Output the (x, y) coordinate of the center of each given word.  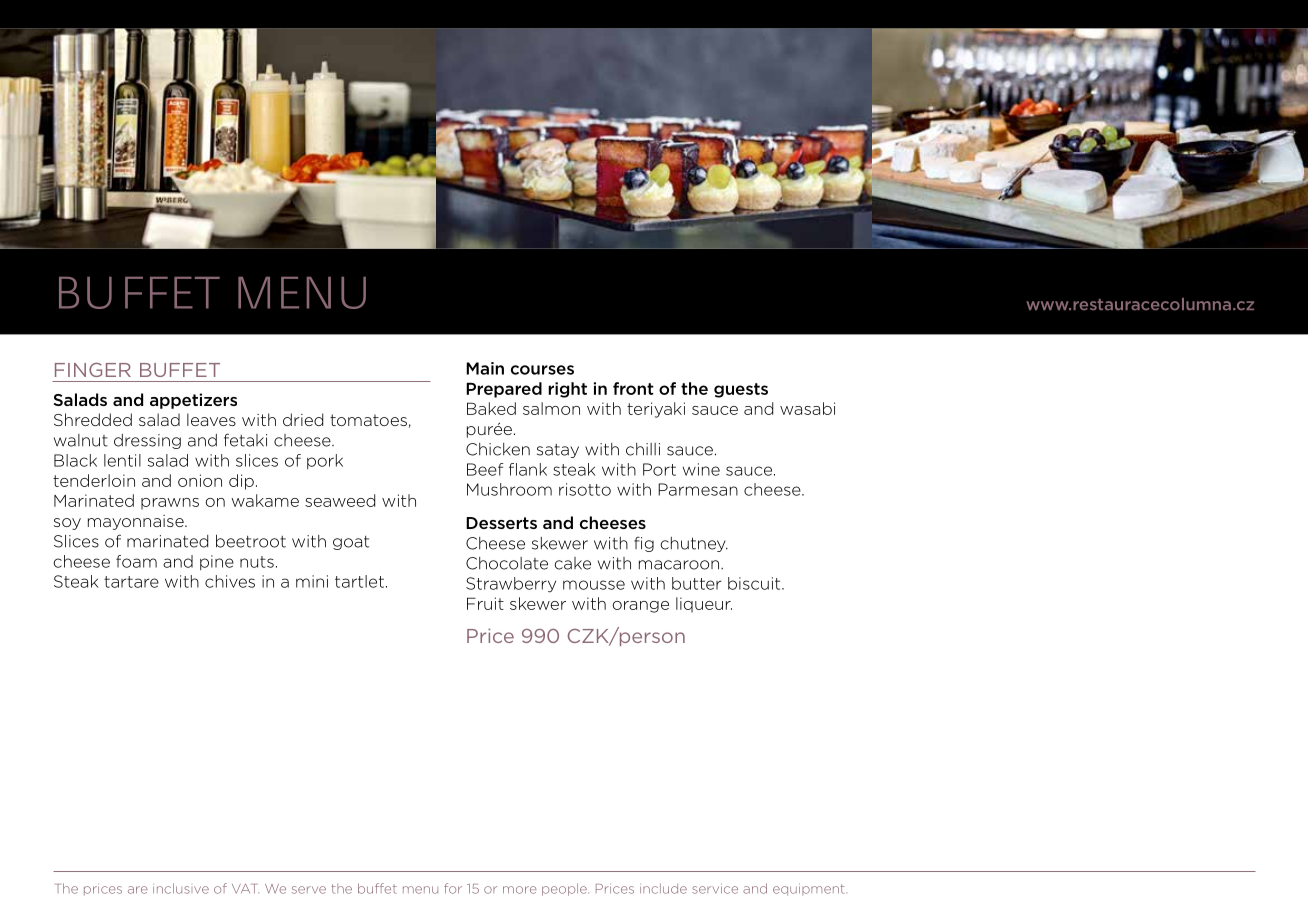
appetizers (193, 401)
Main (485, 368)
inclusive (181, 888)
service (715, 888)
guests (741, 390)
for (453, 888)
